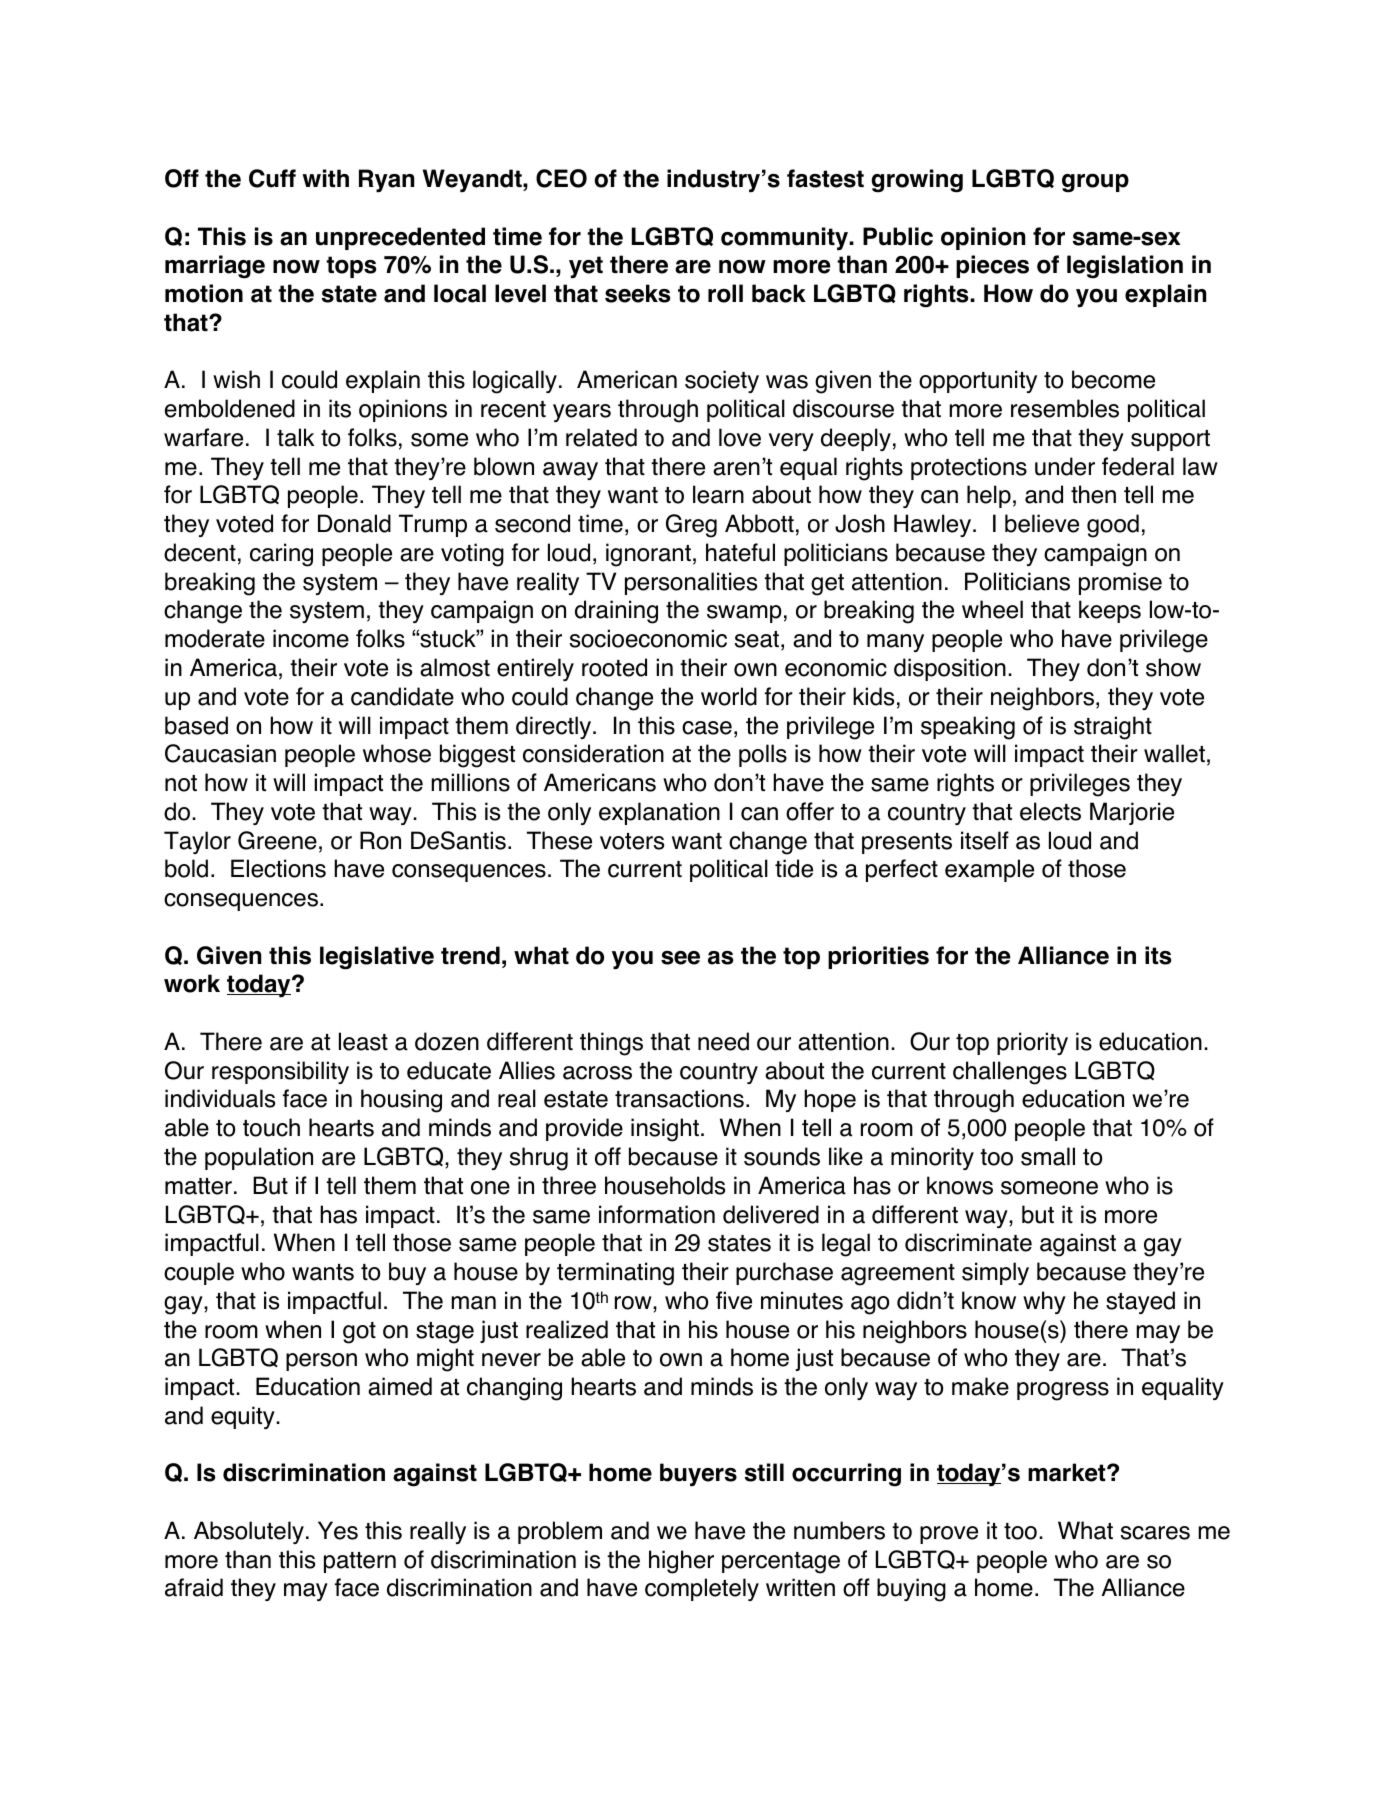  What do you see at coordinates (1044, 1302) in the document?
I see `why` at bounding box center [1044, 1302].
